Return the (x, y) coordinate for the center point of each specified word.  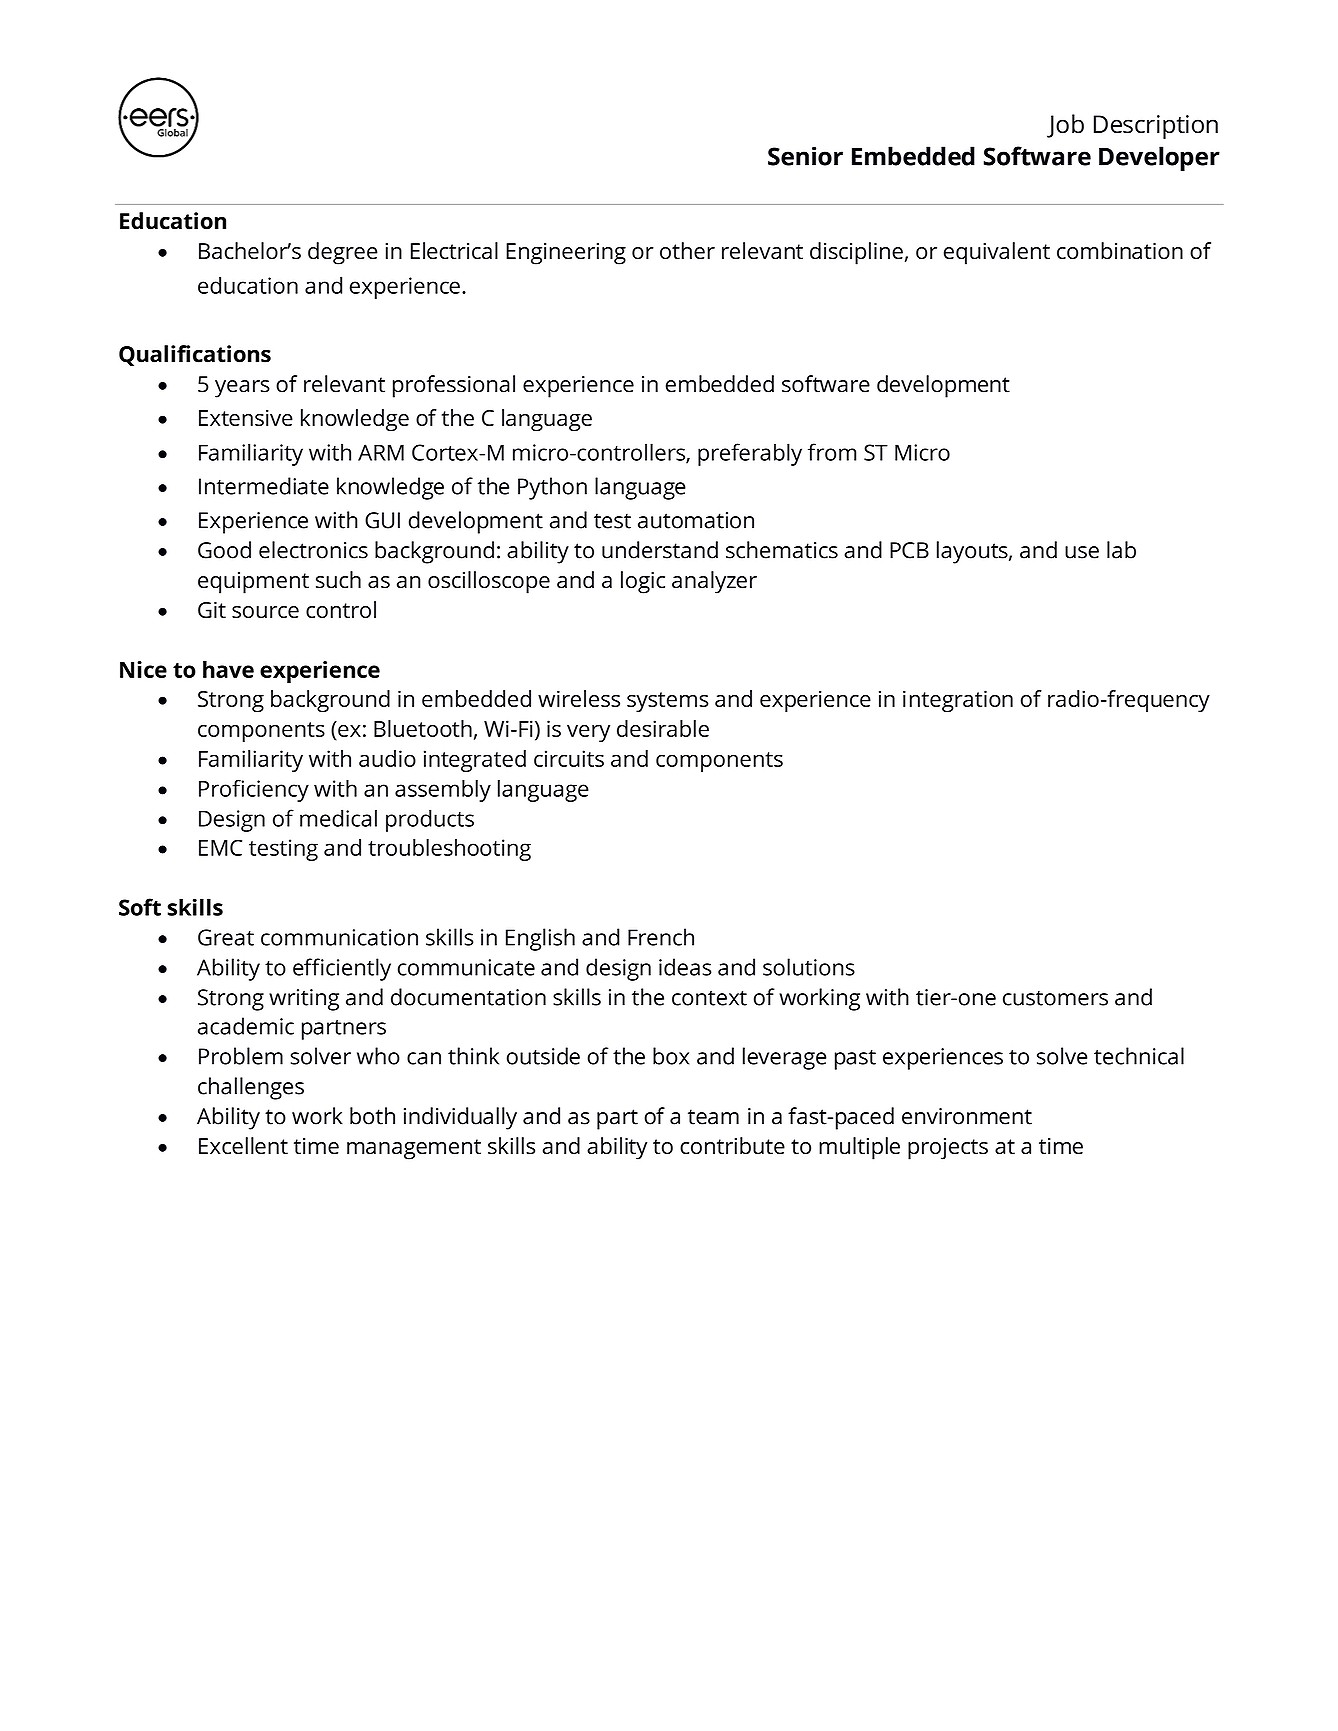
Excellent (243, 1146)
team (713, 1117)
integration (958, 701)
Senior (805, 156)
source (265, 612)
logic (643, 582)
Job (1065, 126)
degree (343, 253)
